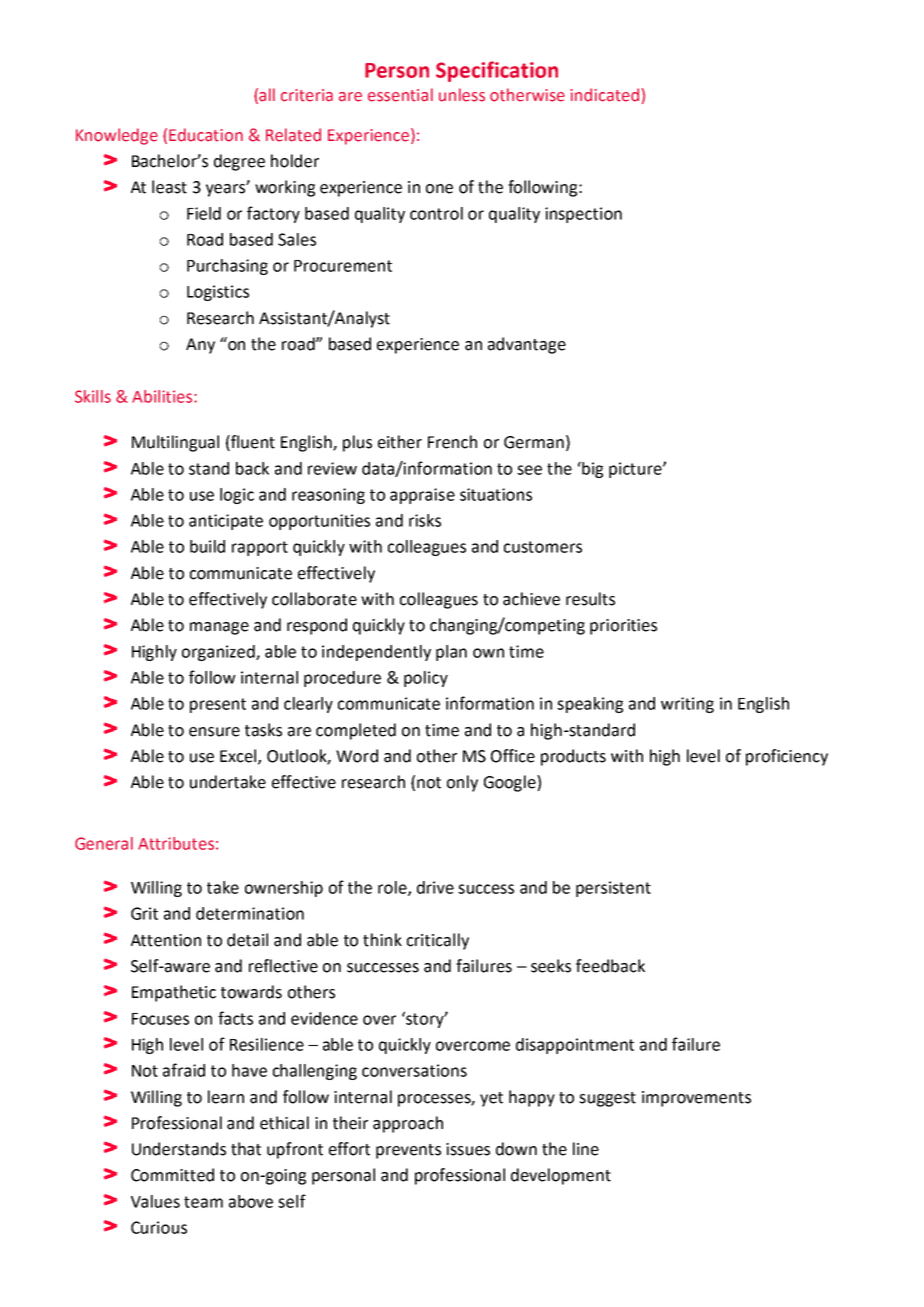 The width and height of the page is (924, 1307). Describe the element at coordinates (206, 135) in the page. I see `Education` at that location.
